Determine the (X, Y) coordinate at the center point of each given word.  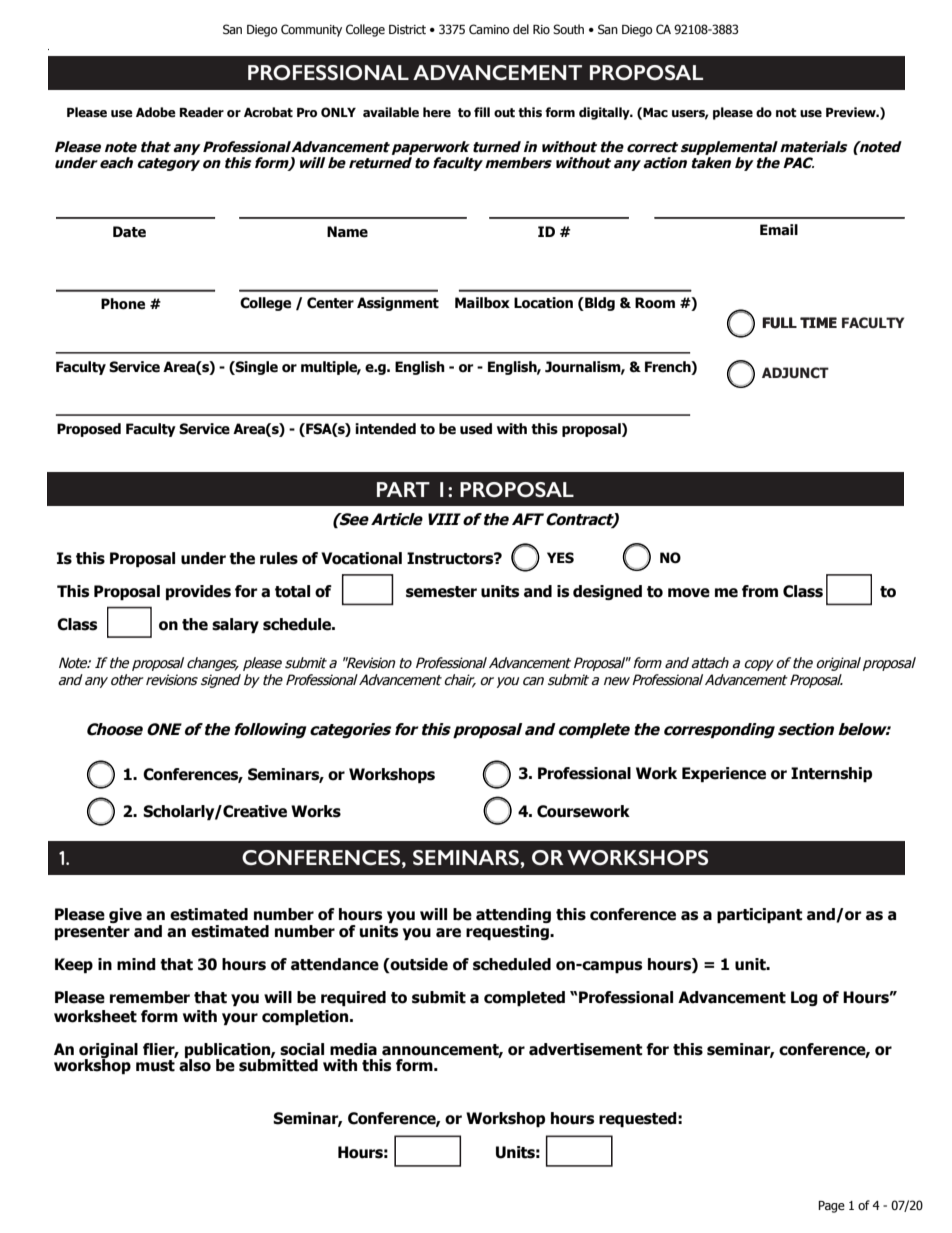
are (448, 933)
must (155, 1066)
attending (513, 917)
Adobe (156, 112)
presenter (92, 933)
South (568, 29)
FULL (779, 323)
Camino (489, 29)
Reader (202, 112)
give (125, 915)
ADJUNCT (795, 373)
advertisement (585, 1049)
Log (804, 998)
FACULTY (873, 323)
